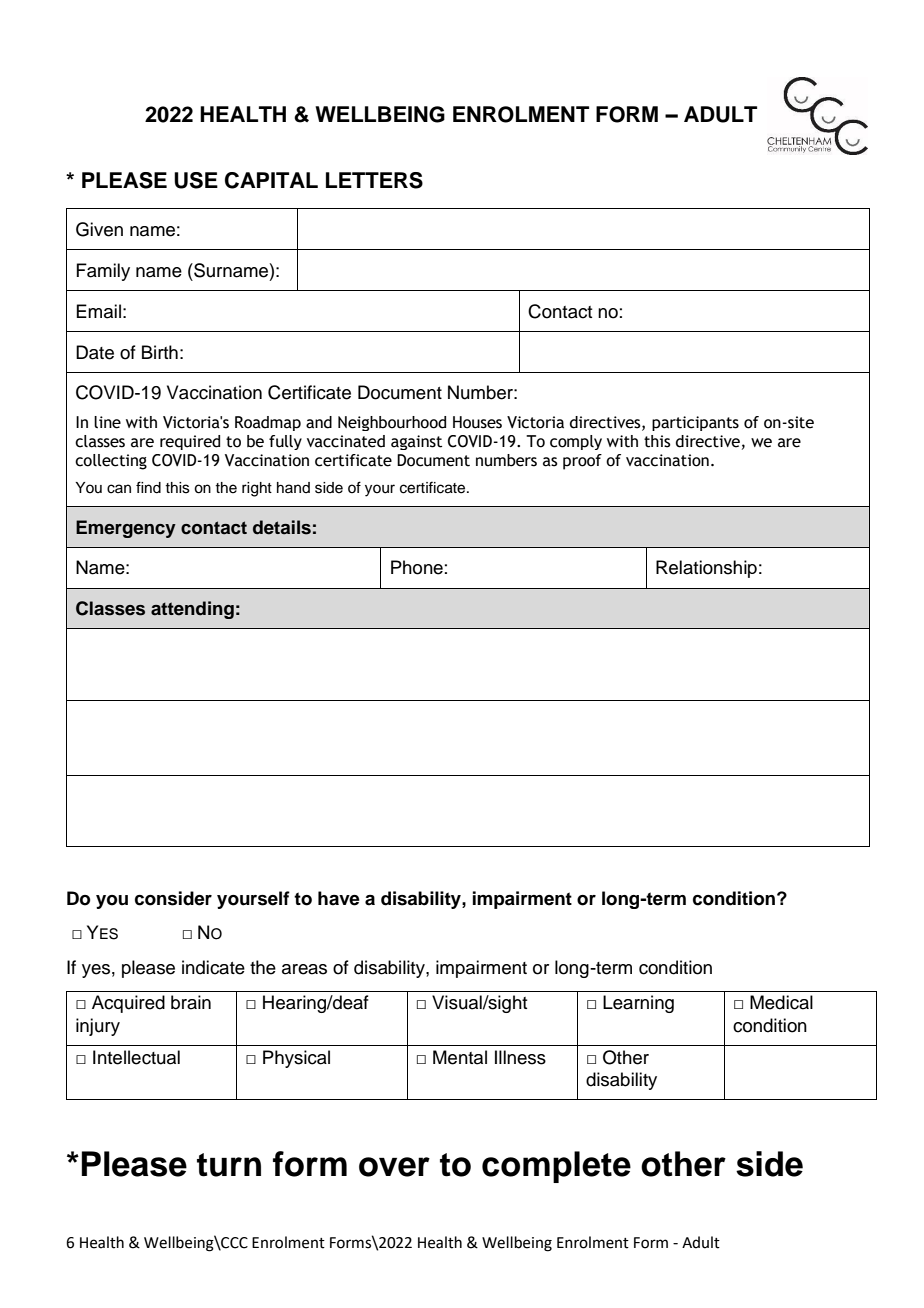 This screenshot has height=1308, width=924. What do you see at coordinates (394, 1167) in the screenshot?
I see `over` at bounding box center [394, 1167].
